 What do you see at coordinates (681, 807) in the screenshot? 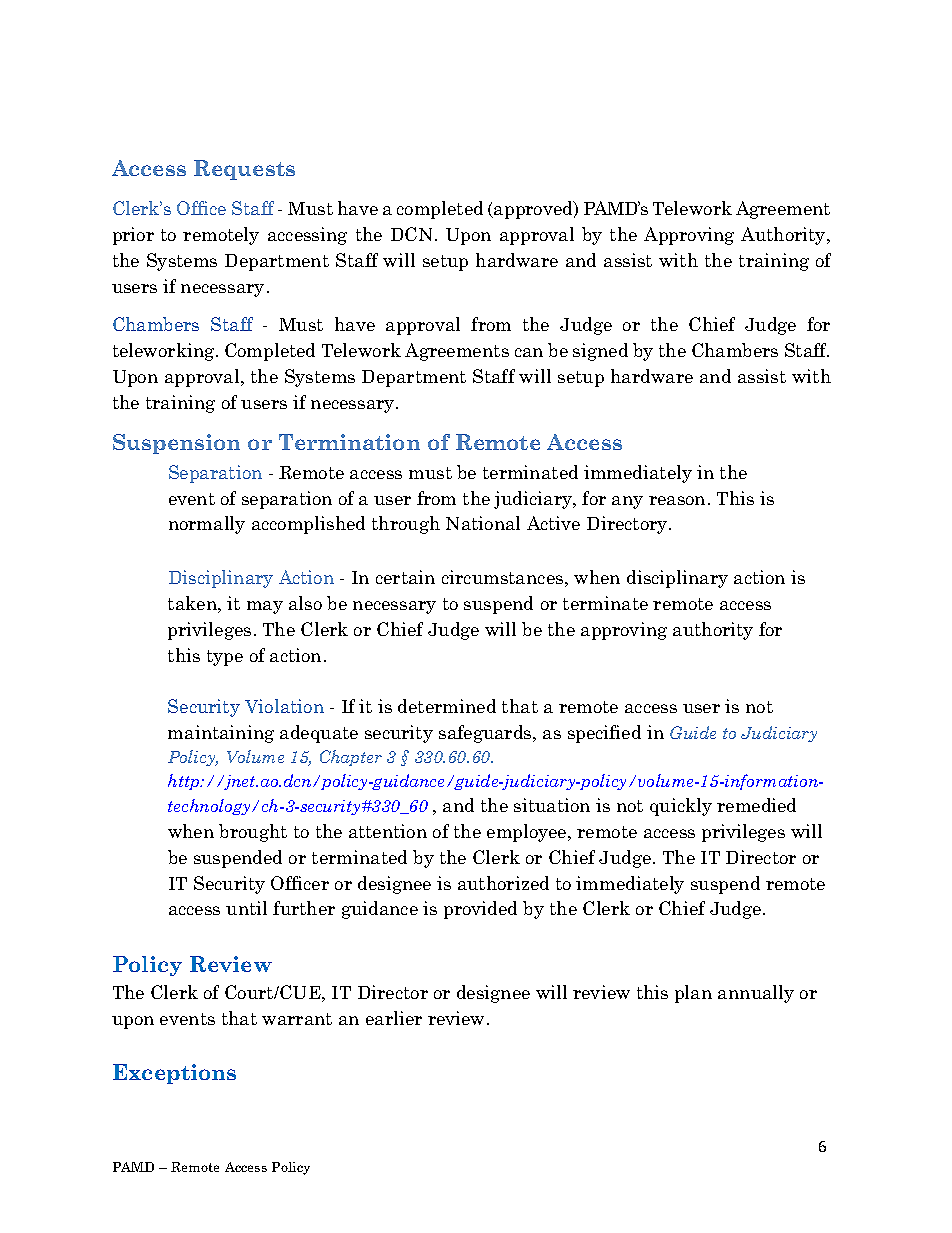
I see `quickly` at bounding box center [681, 807].
